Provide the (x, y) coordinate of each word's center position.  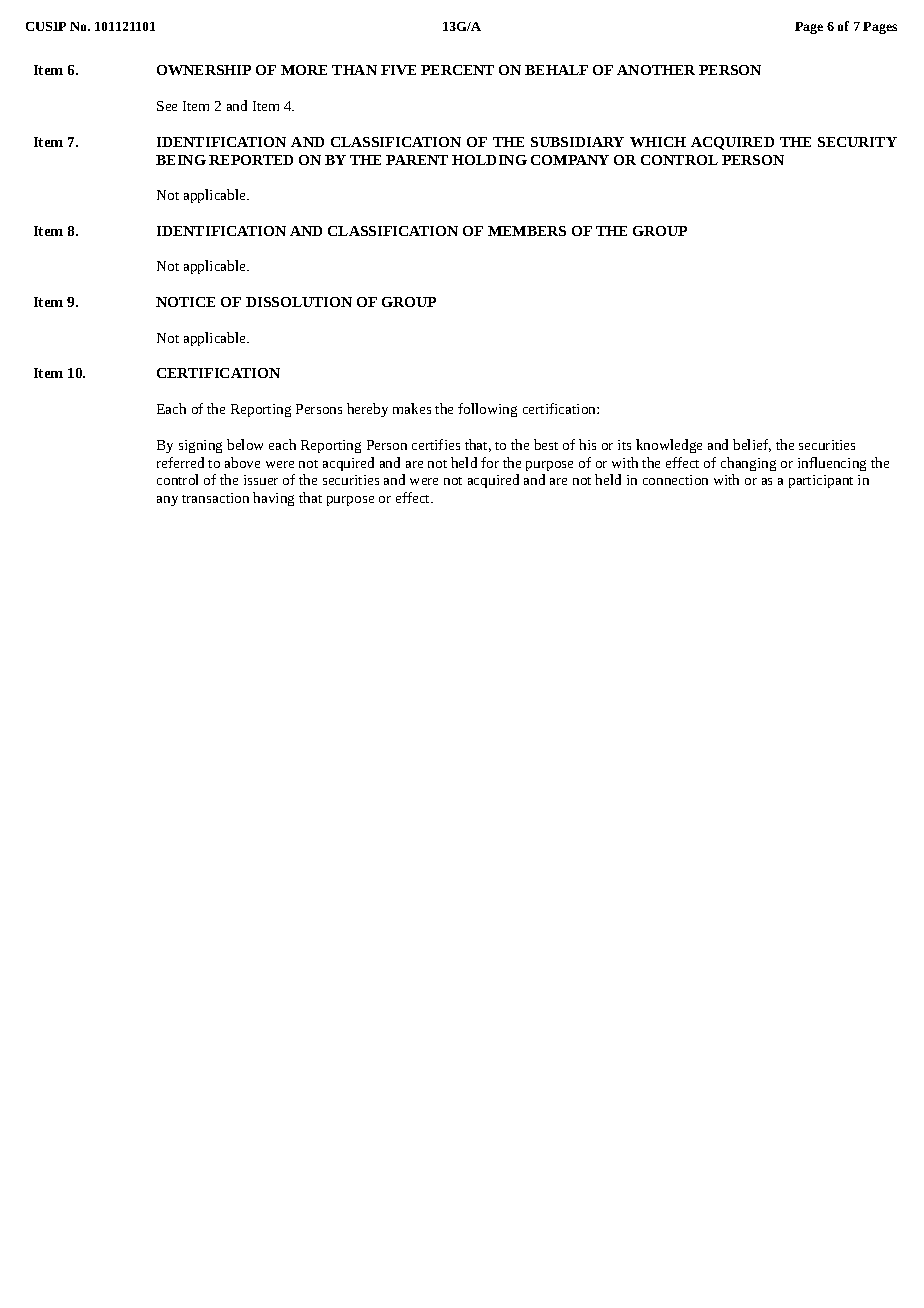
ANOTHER (656, 70)
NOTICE (185, 302)
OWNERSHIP (204, 70)
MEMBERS (527, 231)
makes (412, 408)
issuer (261, 480)
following (487, 410)
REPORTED (251, 160)
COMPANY (570, 160)
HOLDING (489, 160)
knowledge (669, 446)
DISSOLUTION (299, 302)
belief (752, 445)
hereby (367, 410)
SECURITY (857, 142)
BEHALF (556, 70)
